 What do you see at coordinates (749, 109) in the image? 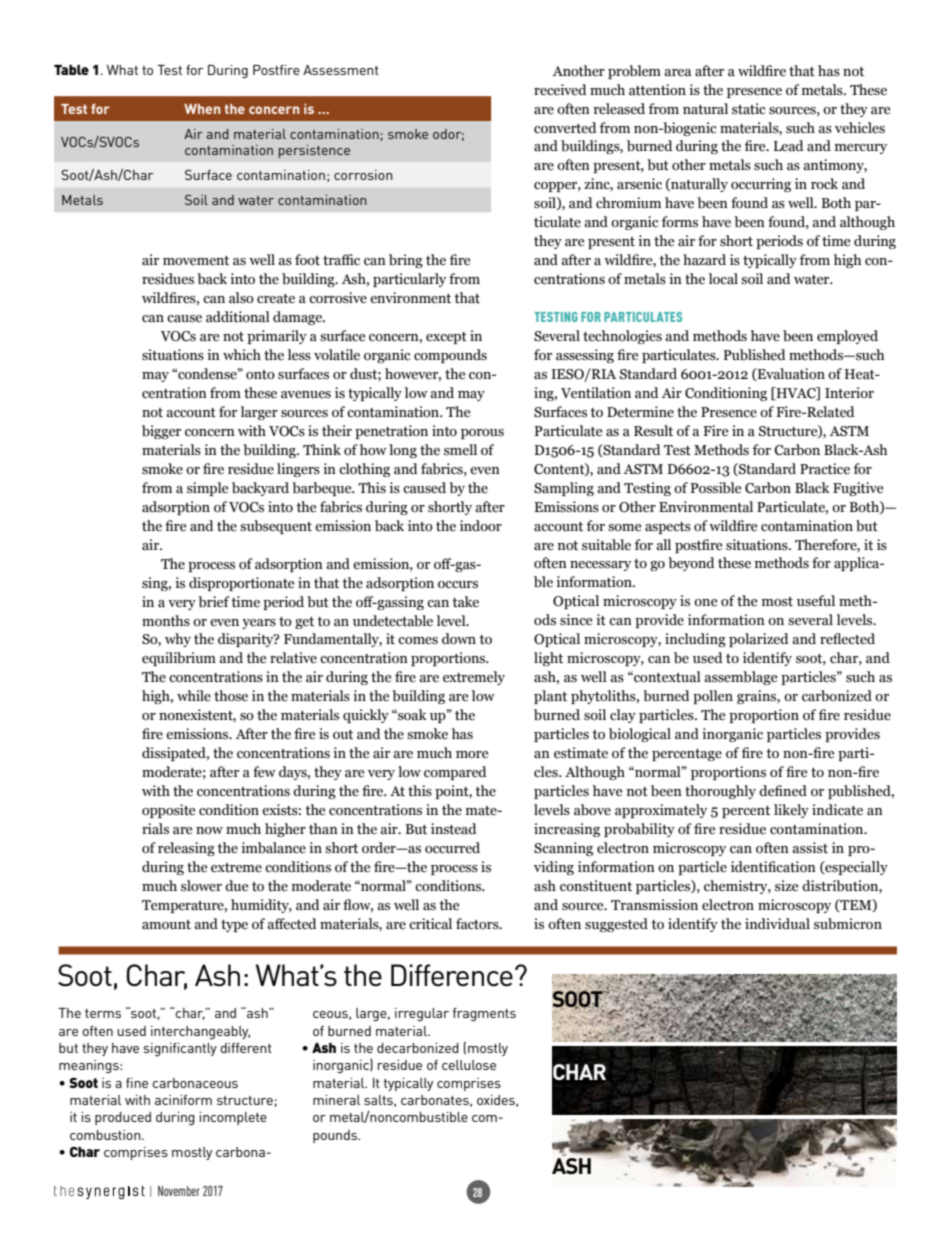
I see `static` at bounding box center [749, 109].
